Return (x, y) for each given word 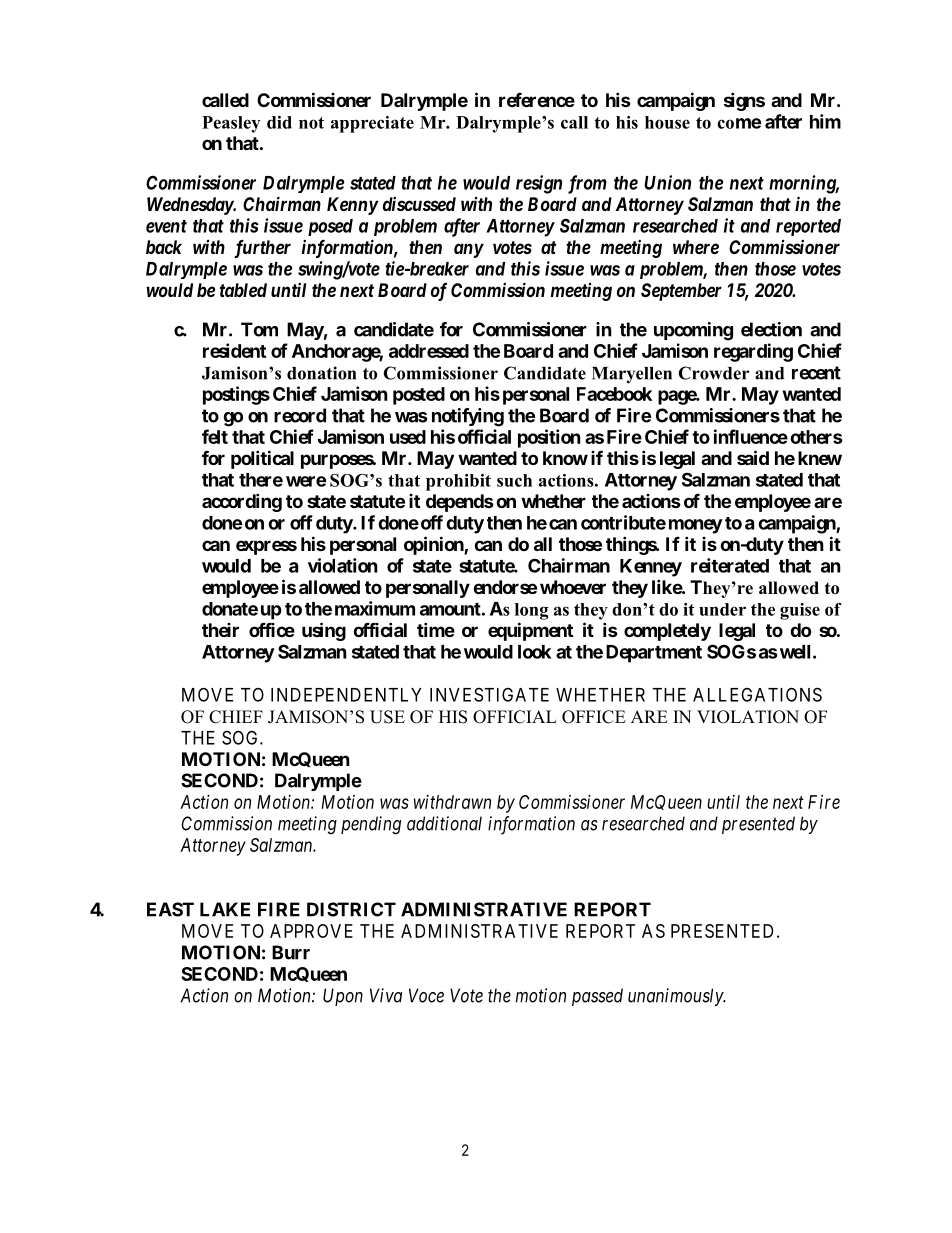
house (667, 122)
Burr (291, 952)
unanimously (676, 997)
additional (444, 823)
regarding (753, 352)
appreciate (372, 124)
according (242, 502)
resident (234, 350)
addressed (429, 351)
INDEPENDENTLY (346, 695)
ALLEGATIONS (757, 694)
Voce (426, 995)
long (532, 611)
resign (539, 184)
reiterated (730, 565)
